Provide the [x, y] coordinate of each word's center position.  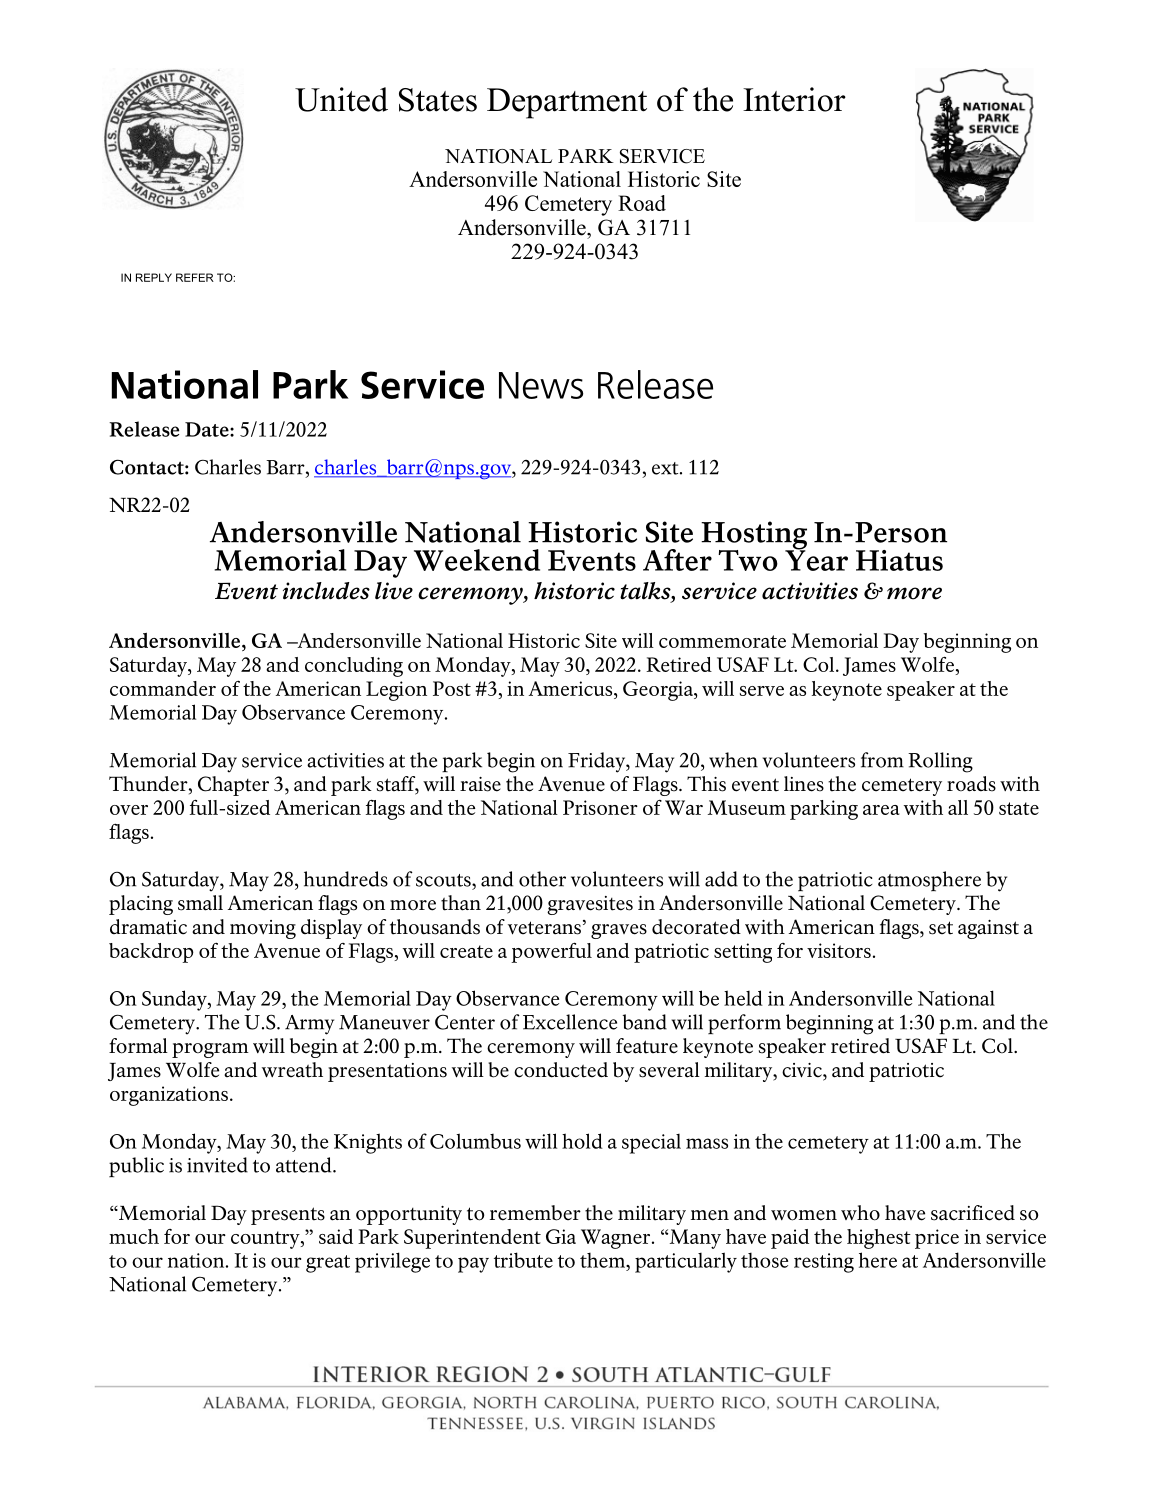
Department [567, 103]
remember [535, 1213]
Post [452, 688]
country [266, 1240]
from [882, 760]
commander [163, 688]
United [341, 99]
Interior [794, 99]
